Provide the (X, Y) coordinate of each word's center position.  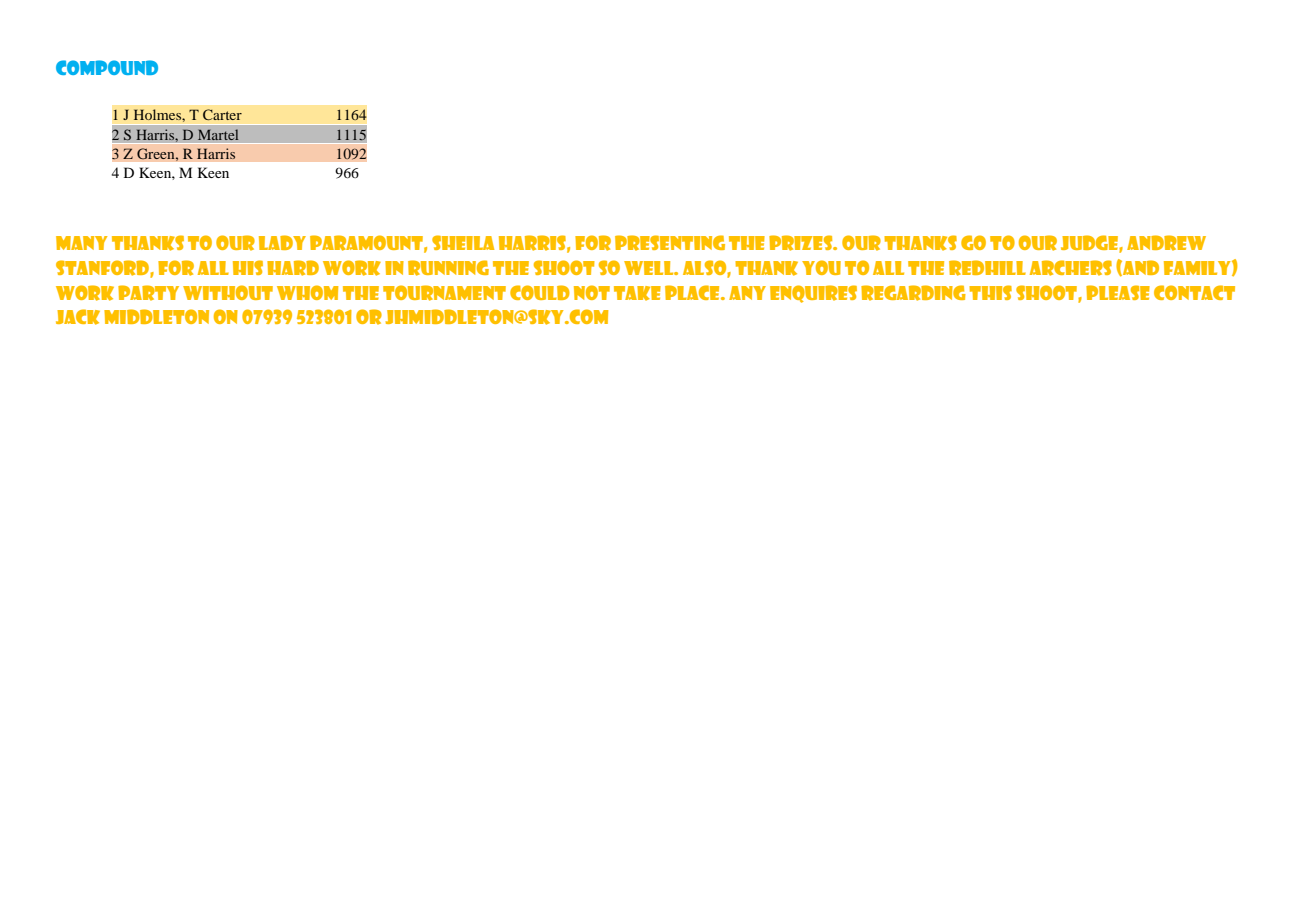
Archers (1071, 268)
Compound (107, 67)
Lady (282, 242)
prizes (802, 243)
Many (81, 243)
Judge (1090, 244)
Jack (78, 317)
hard (293, 268)
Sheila (463, 242)
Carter (222, 114)
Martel (218, 134)
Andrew (1166, 243)
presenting (670, 243)
